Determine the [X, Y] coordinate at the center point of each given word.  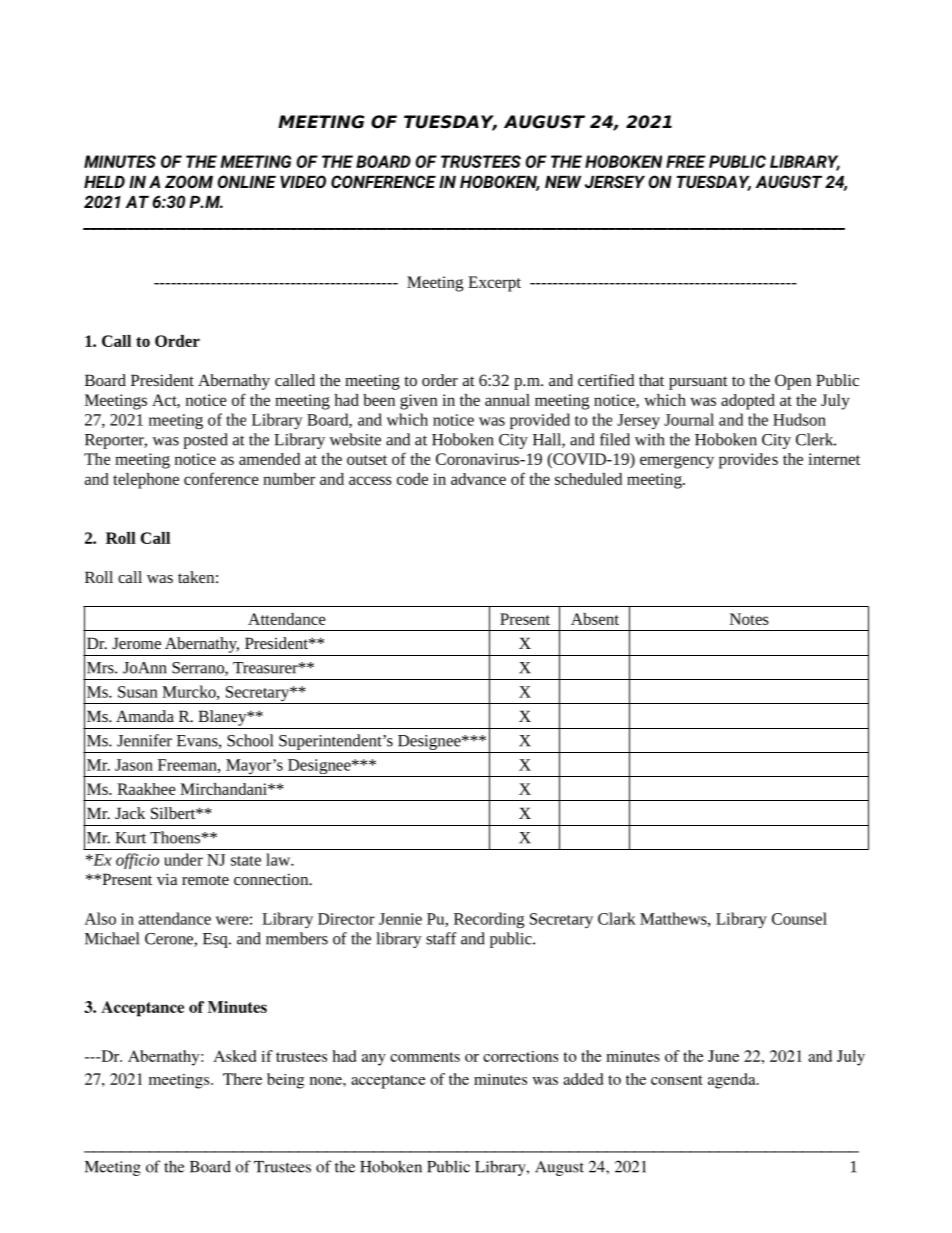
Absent [595, 619]
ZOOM [189, 181]
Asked [235, 1056]
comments [425, 1057]
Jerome [136, 643]
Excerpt [494, 284]
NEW [563, 182]
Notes [749, 619]
